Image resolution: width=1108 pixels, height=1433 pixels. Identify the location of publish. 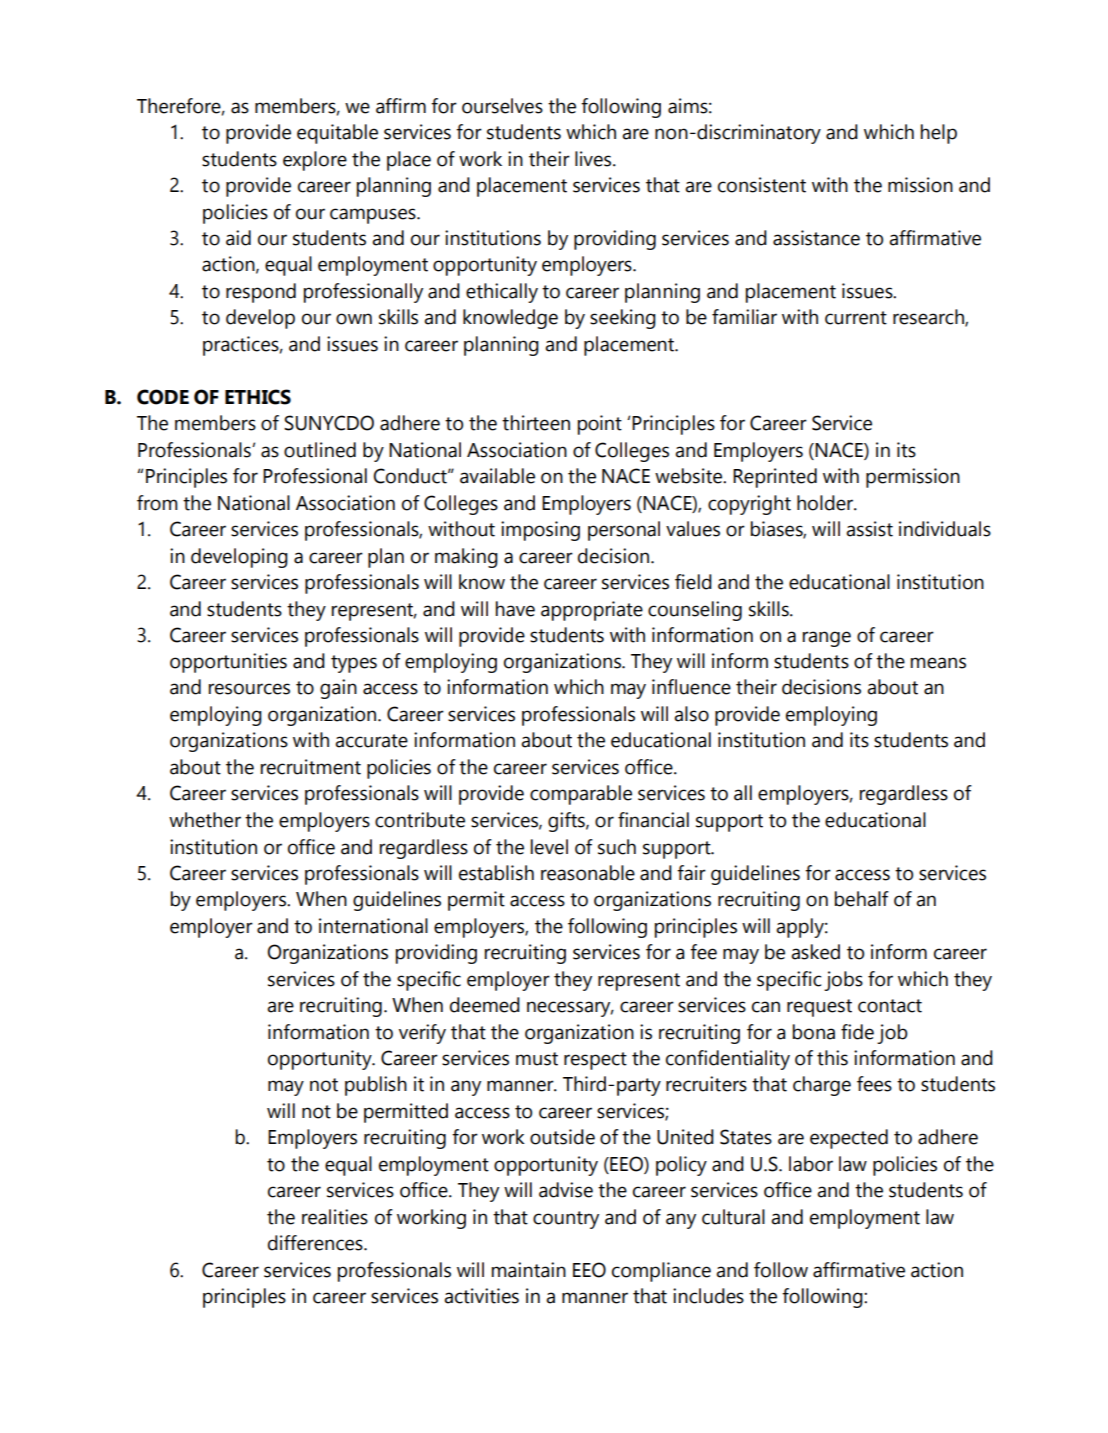
(376, 1086).
